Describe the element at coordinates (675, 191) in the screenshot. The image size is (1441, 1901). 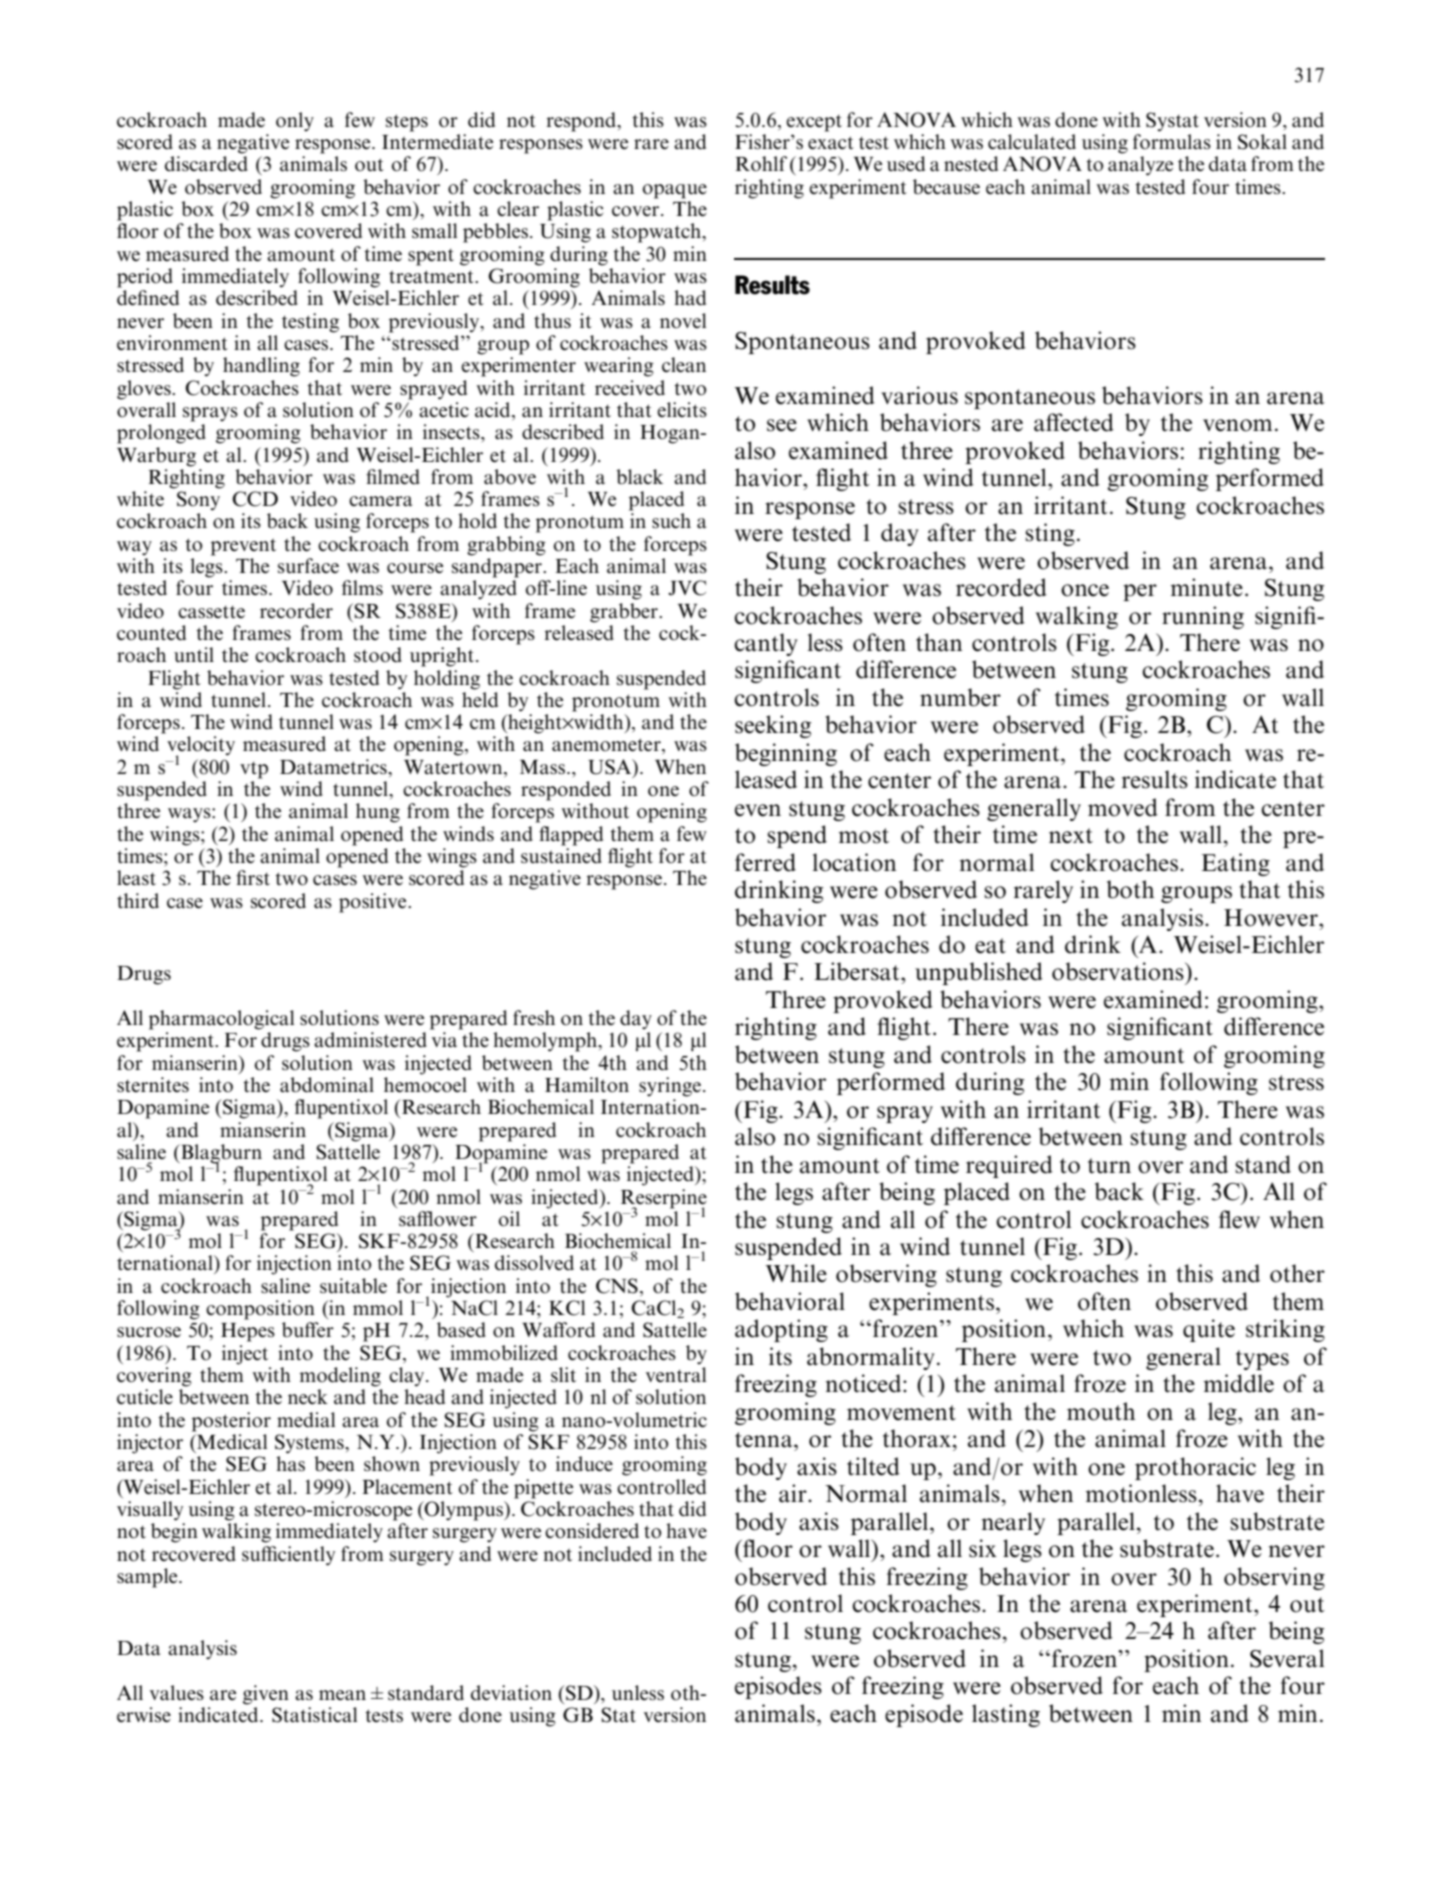
I see `opaque` at that location.
